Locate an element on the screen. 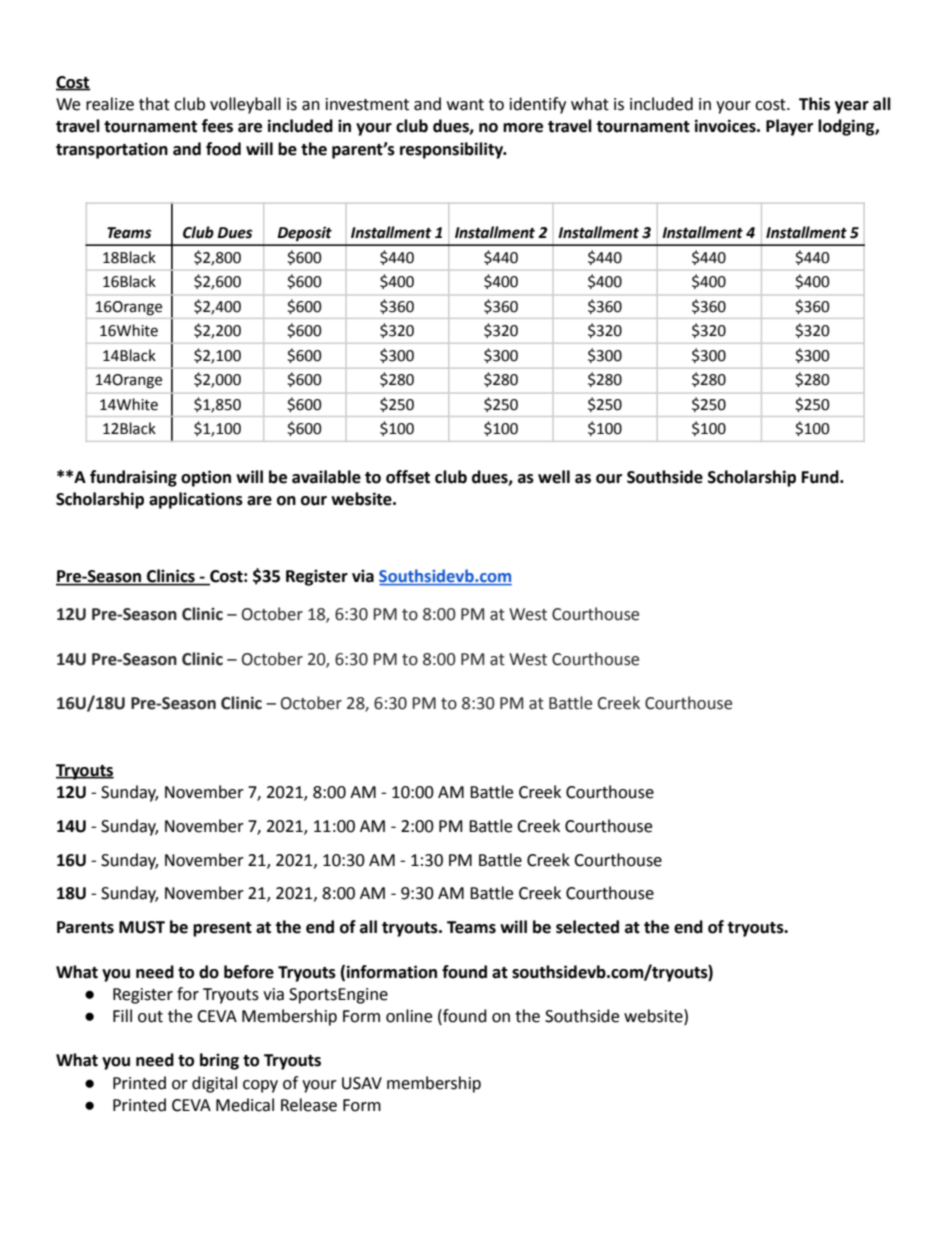 The width and height of the screenshot is (952, 1233). present is located at coordinates (222, 929).
